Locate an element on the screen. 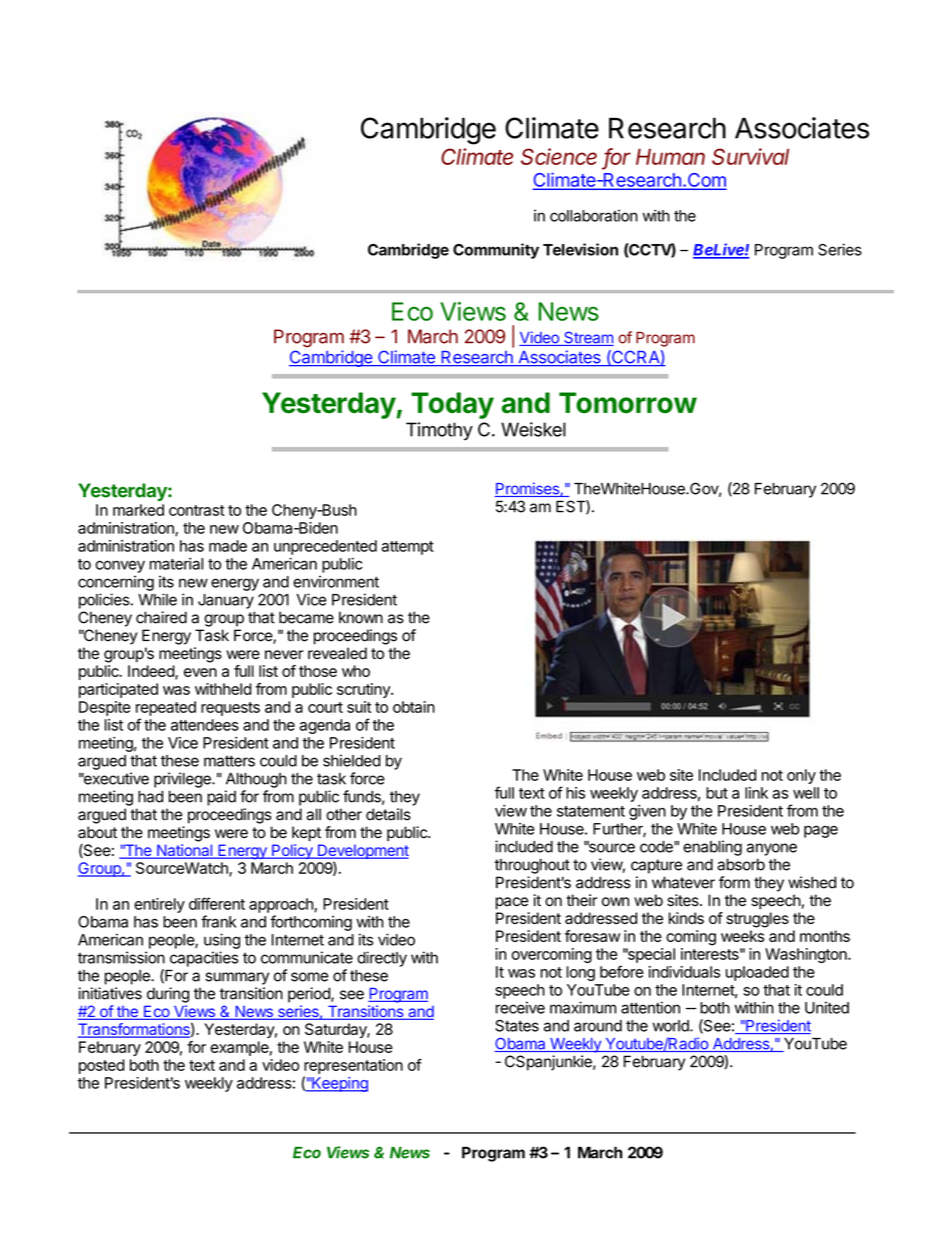 This screenshot has height=1233, width=952. National is located at coordinates (184, 851).
